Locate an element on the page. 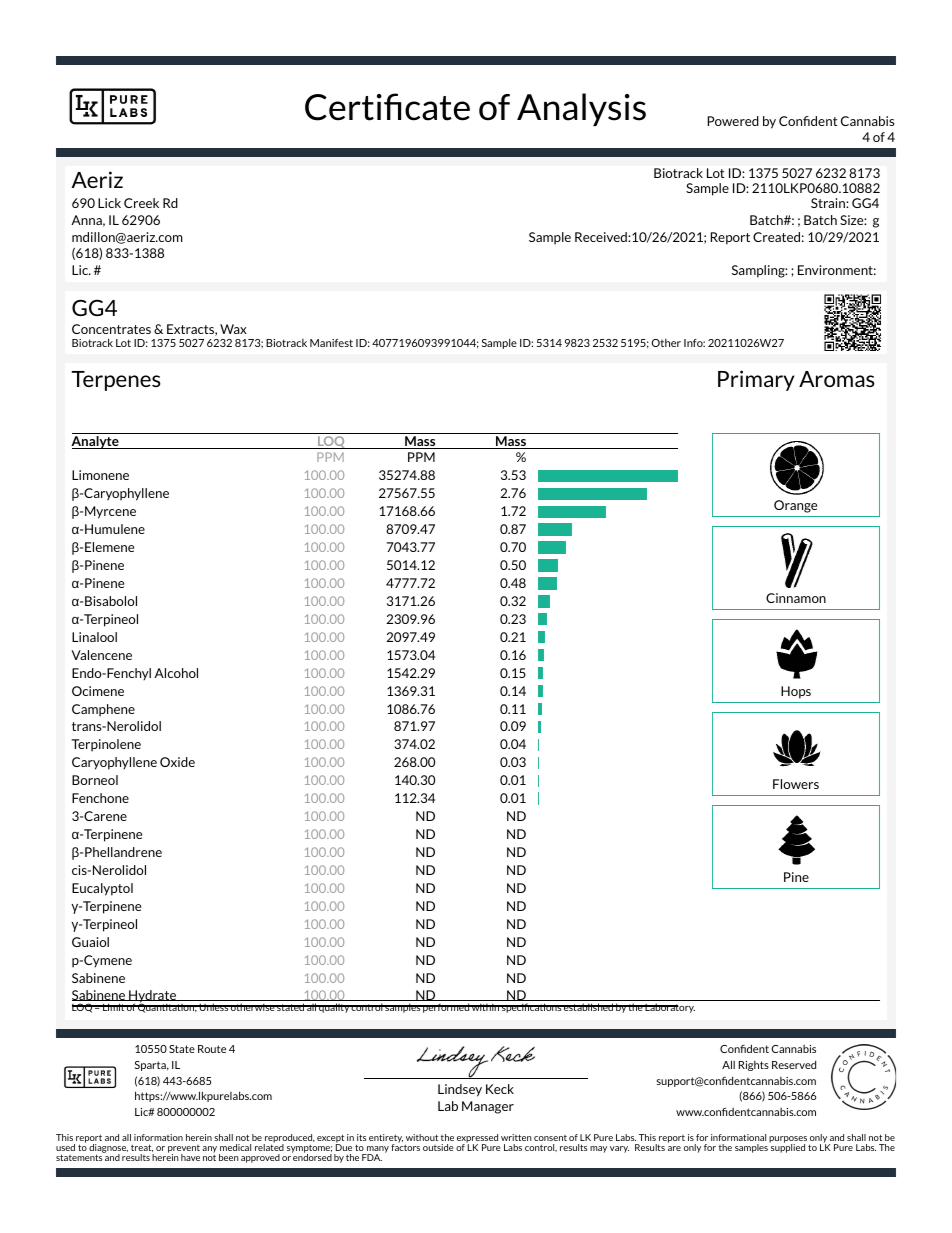 This page has height=1233, width=952. Flowers is located at coordinates (796, 784).
